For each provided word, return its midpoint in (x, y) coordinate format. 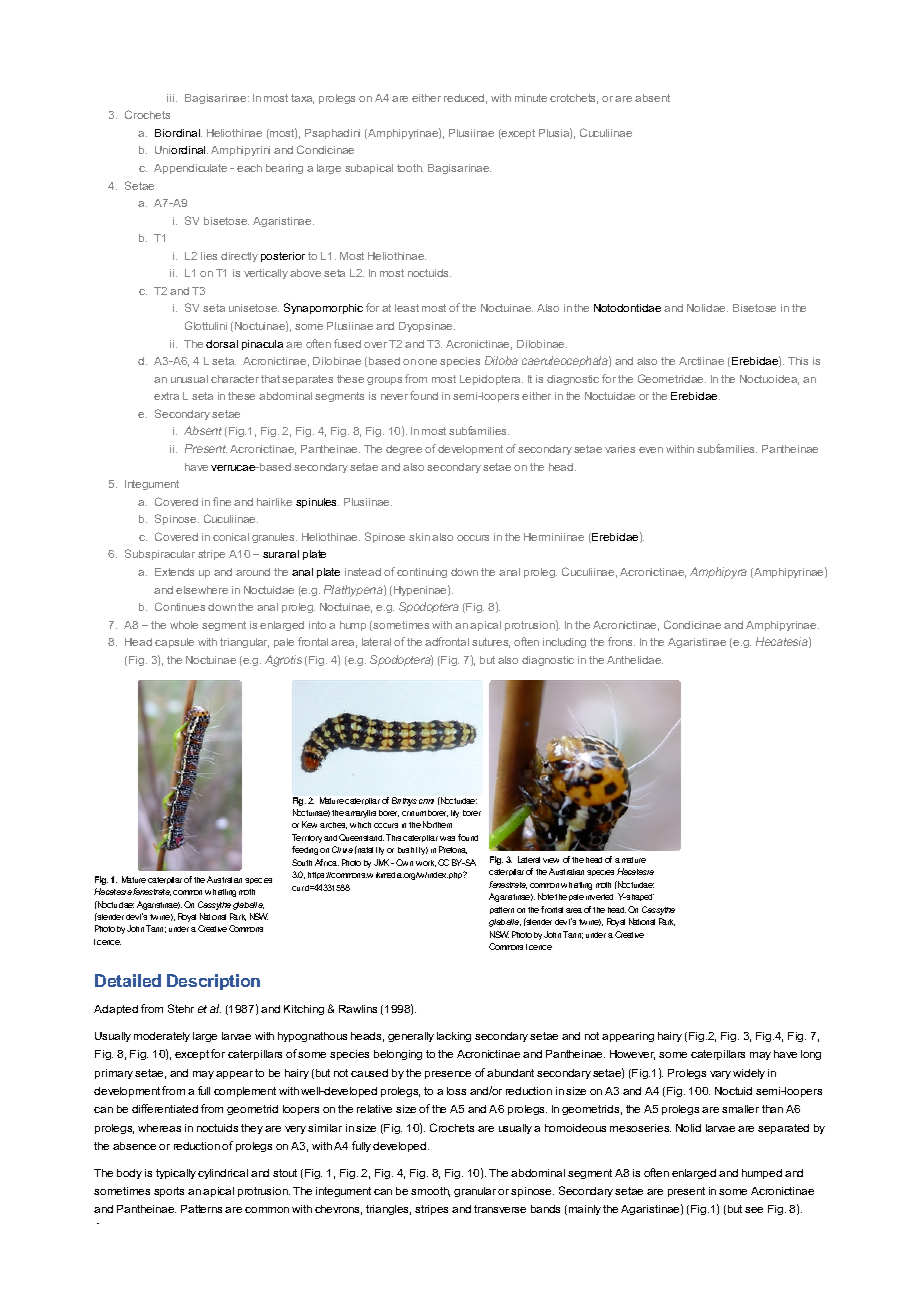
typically (176, 1174)
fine (222, 501)
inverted (599, 897)
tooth (410, 168)
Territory (308, 838)
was (447, 838)
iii (172, 98)
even (651, 450)
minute (531, 98)
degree (404, 450)
